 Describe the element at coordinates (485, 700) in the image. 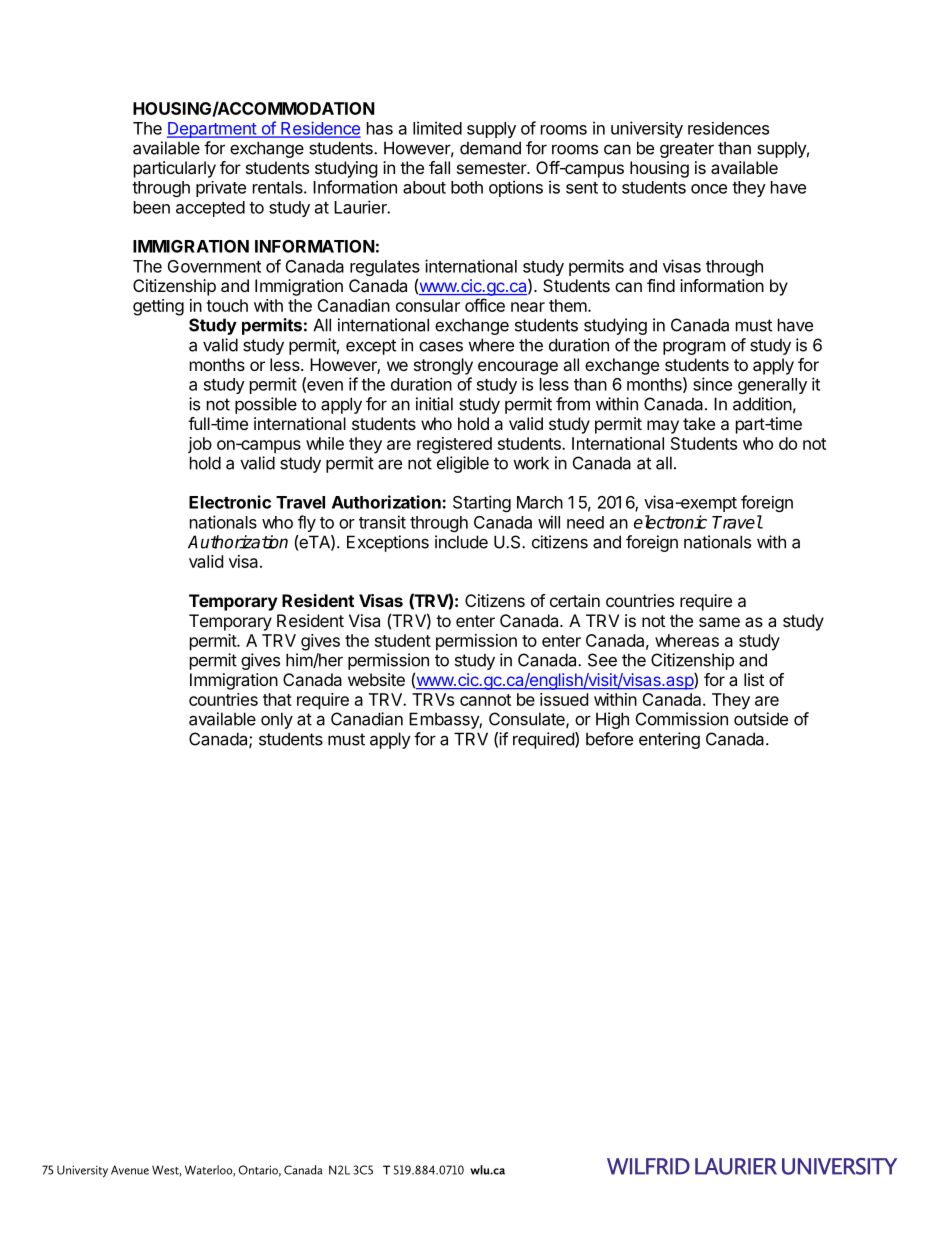

I see `cannot` at that location.
